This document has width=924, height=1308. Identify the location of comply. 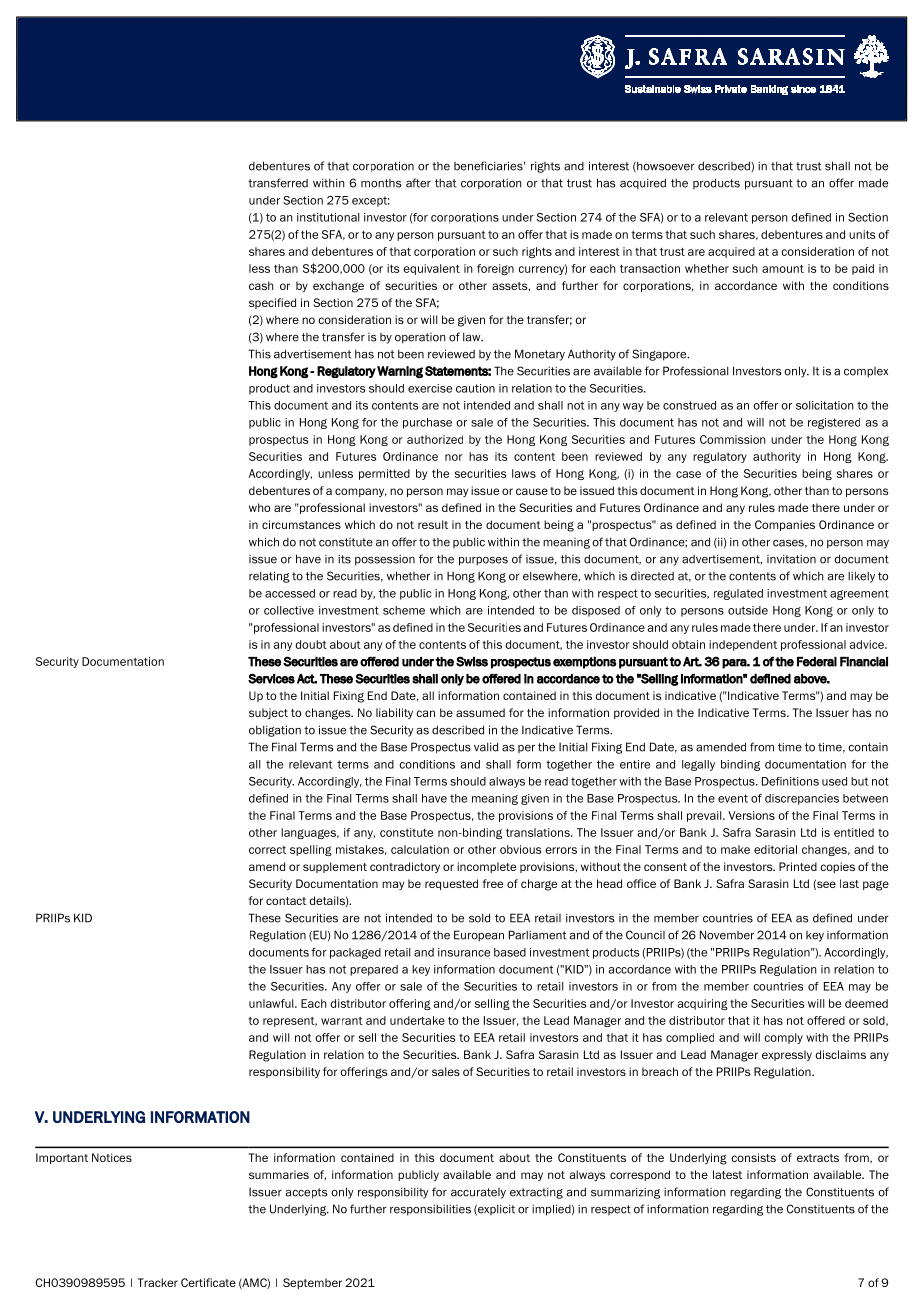
(783, 1038).
